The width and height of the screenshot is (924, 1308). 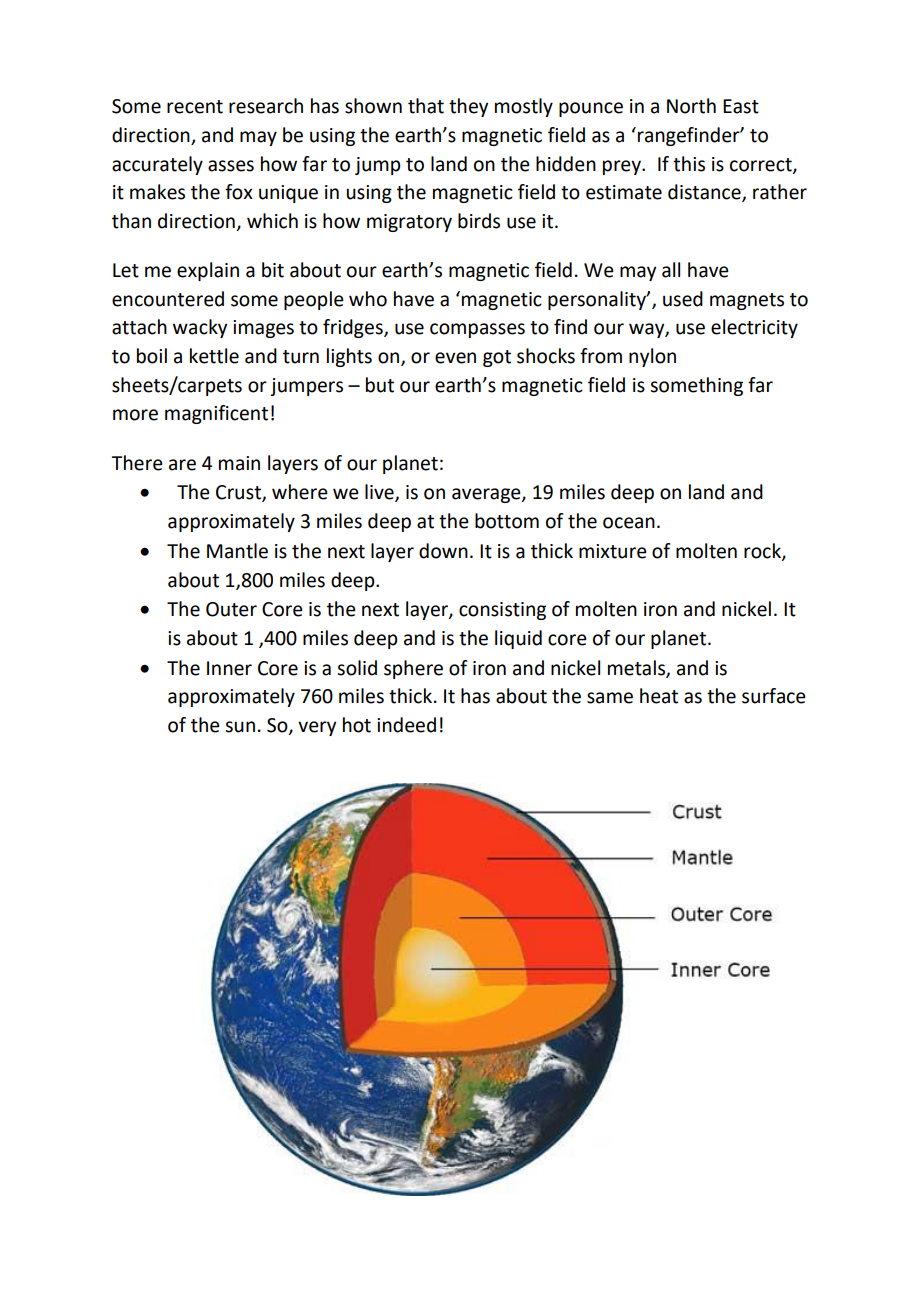 What do you see at coordinates (195, 107) in the screenshot?
I see `recent` at bounding box center [195, 107].
